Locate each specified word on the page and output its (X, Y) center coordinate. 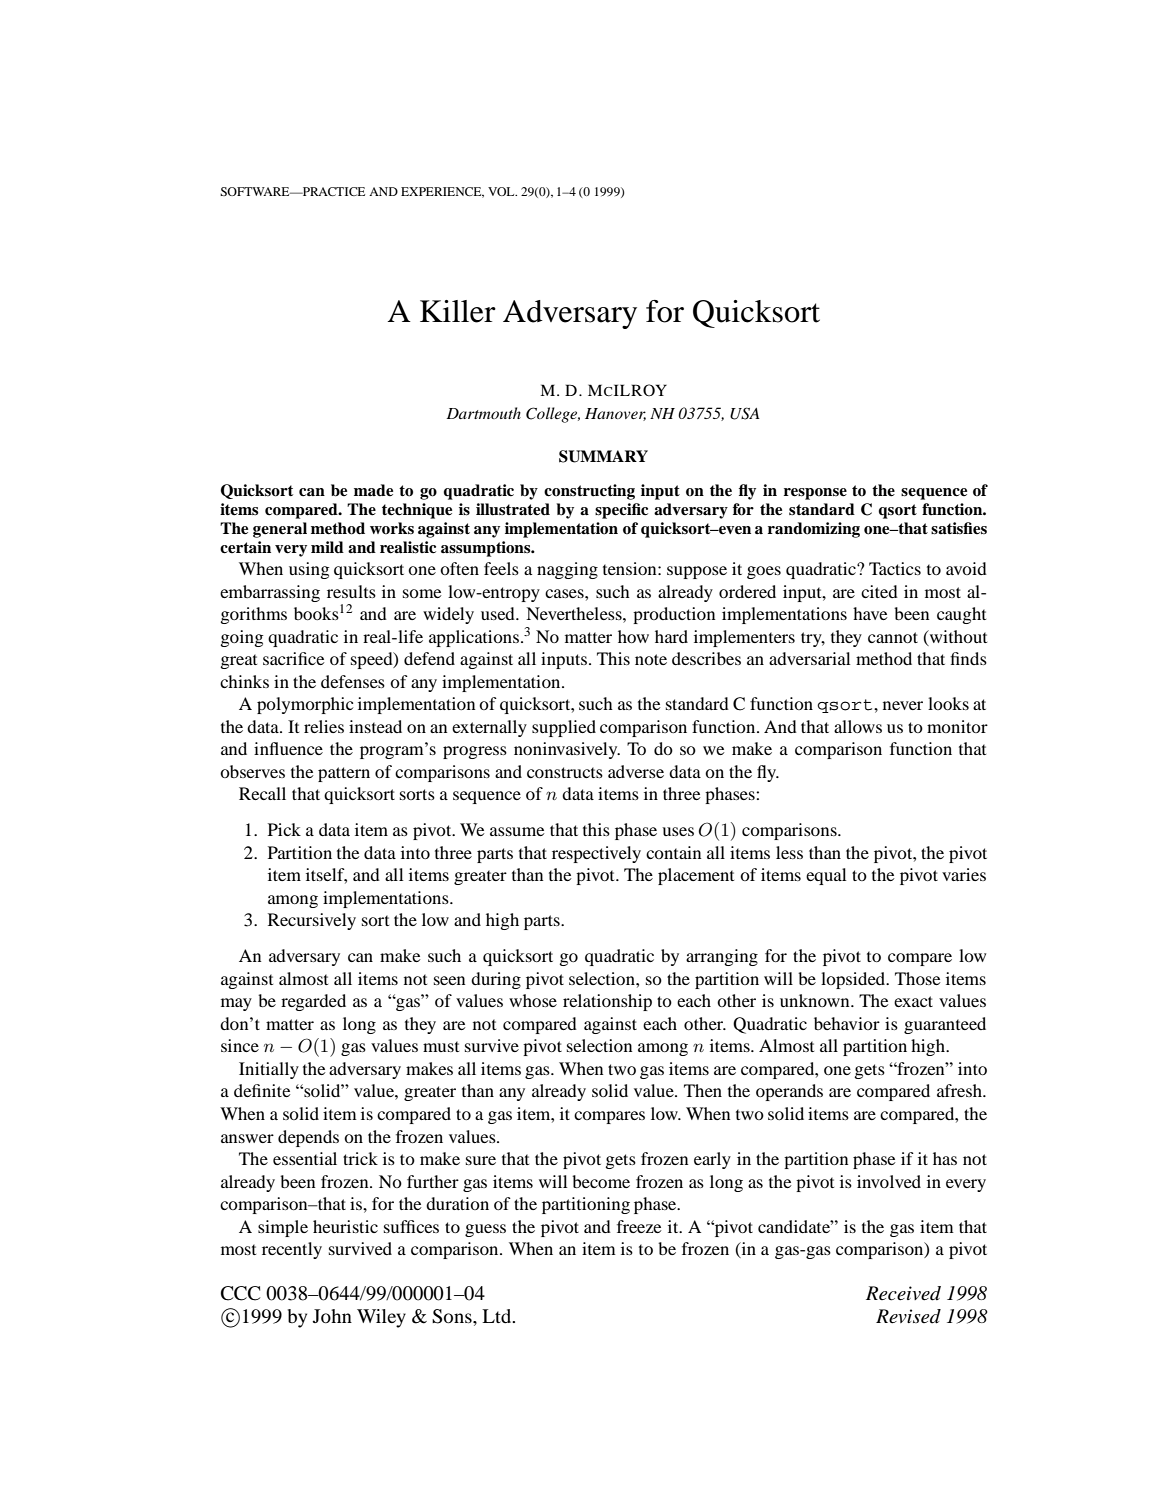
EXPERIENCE (442, 192)
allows (858, 726)
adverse (636, 771)
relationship (607, 1002)
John (332, 1316)
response (815, 494)
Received (903, 1293)
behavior (847, 1023)
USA (745, 413)
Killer (458, 311)
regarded (313, 1002)
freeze (639, 1226)
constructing (589, 492)
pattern (344, 774)
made (373, 490)
